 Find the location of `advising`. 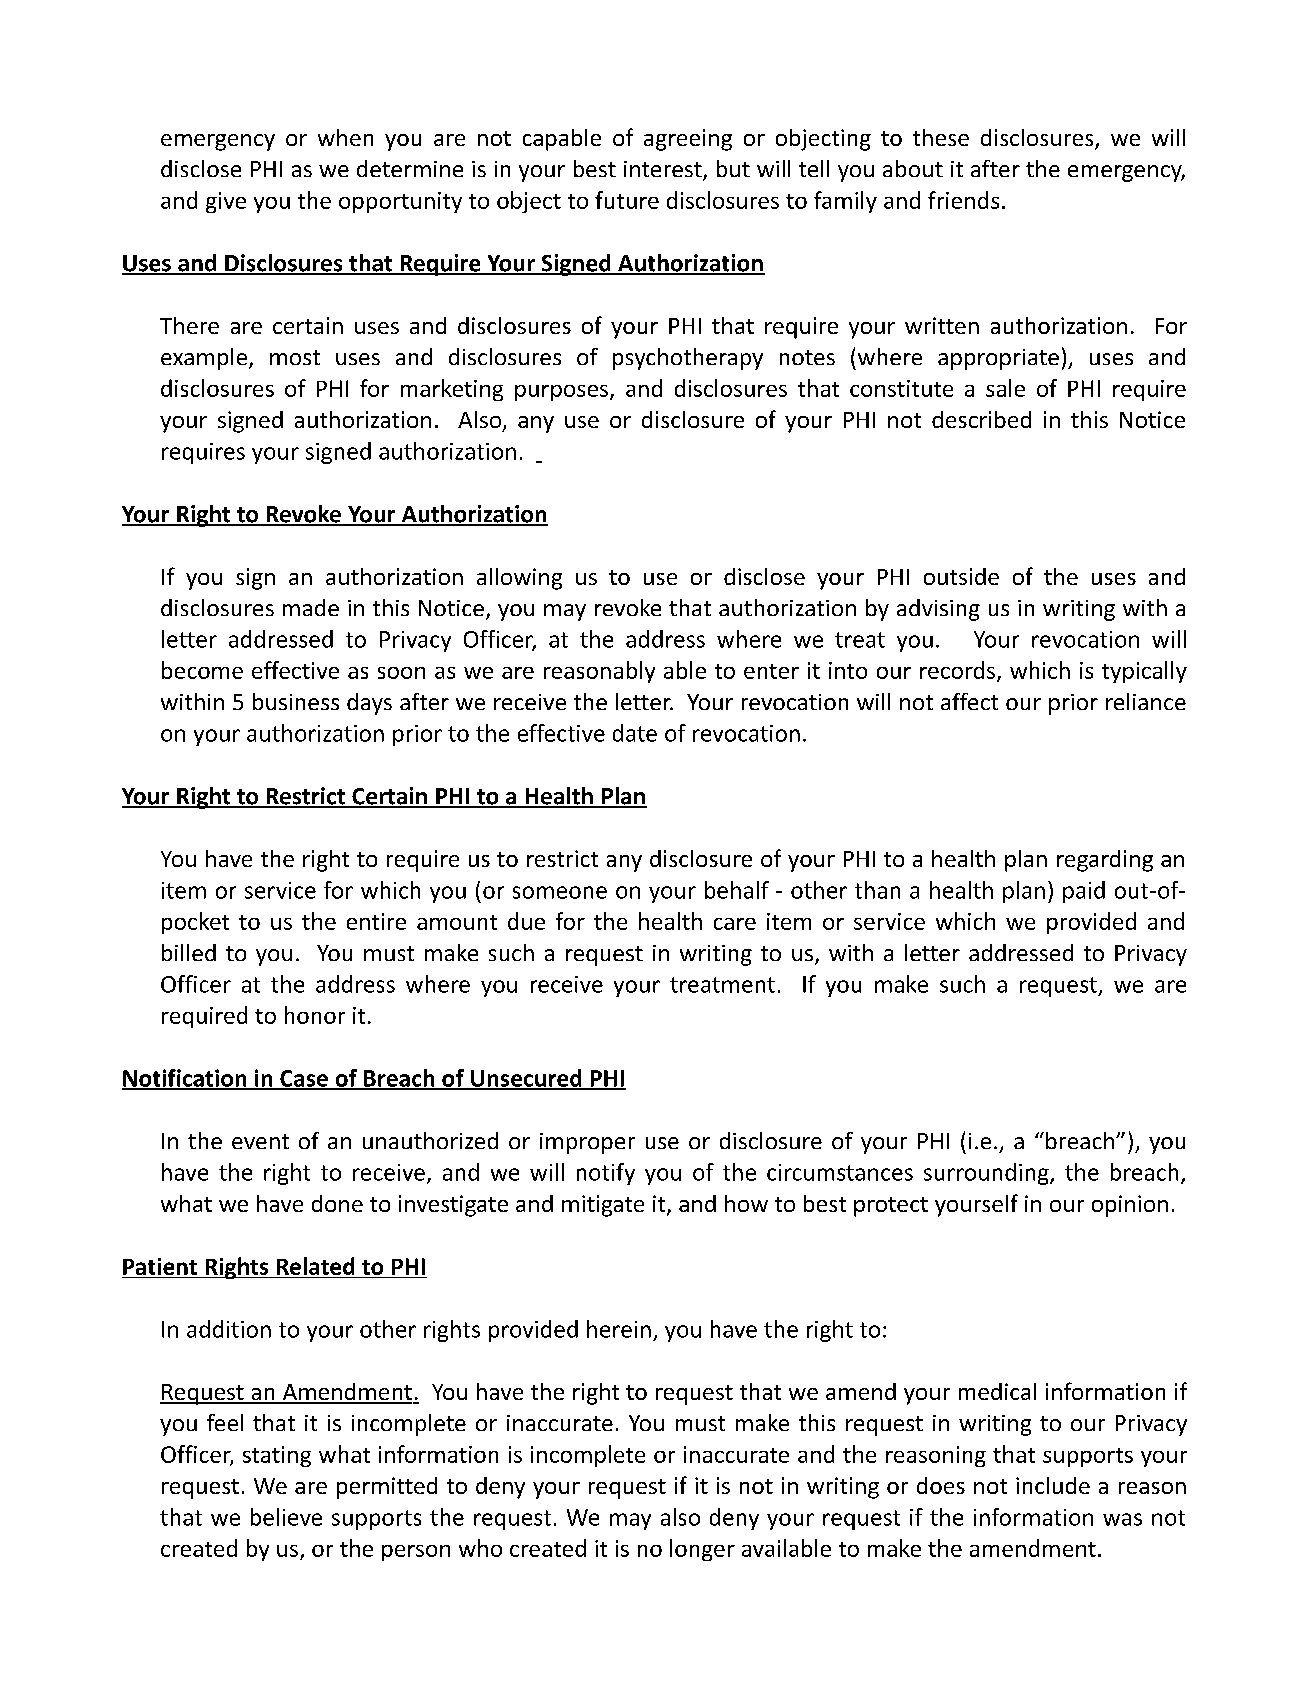

advising is located at coordinates (938, 610).
